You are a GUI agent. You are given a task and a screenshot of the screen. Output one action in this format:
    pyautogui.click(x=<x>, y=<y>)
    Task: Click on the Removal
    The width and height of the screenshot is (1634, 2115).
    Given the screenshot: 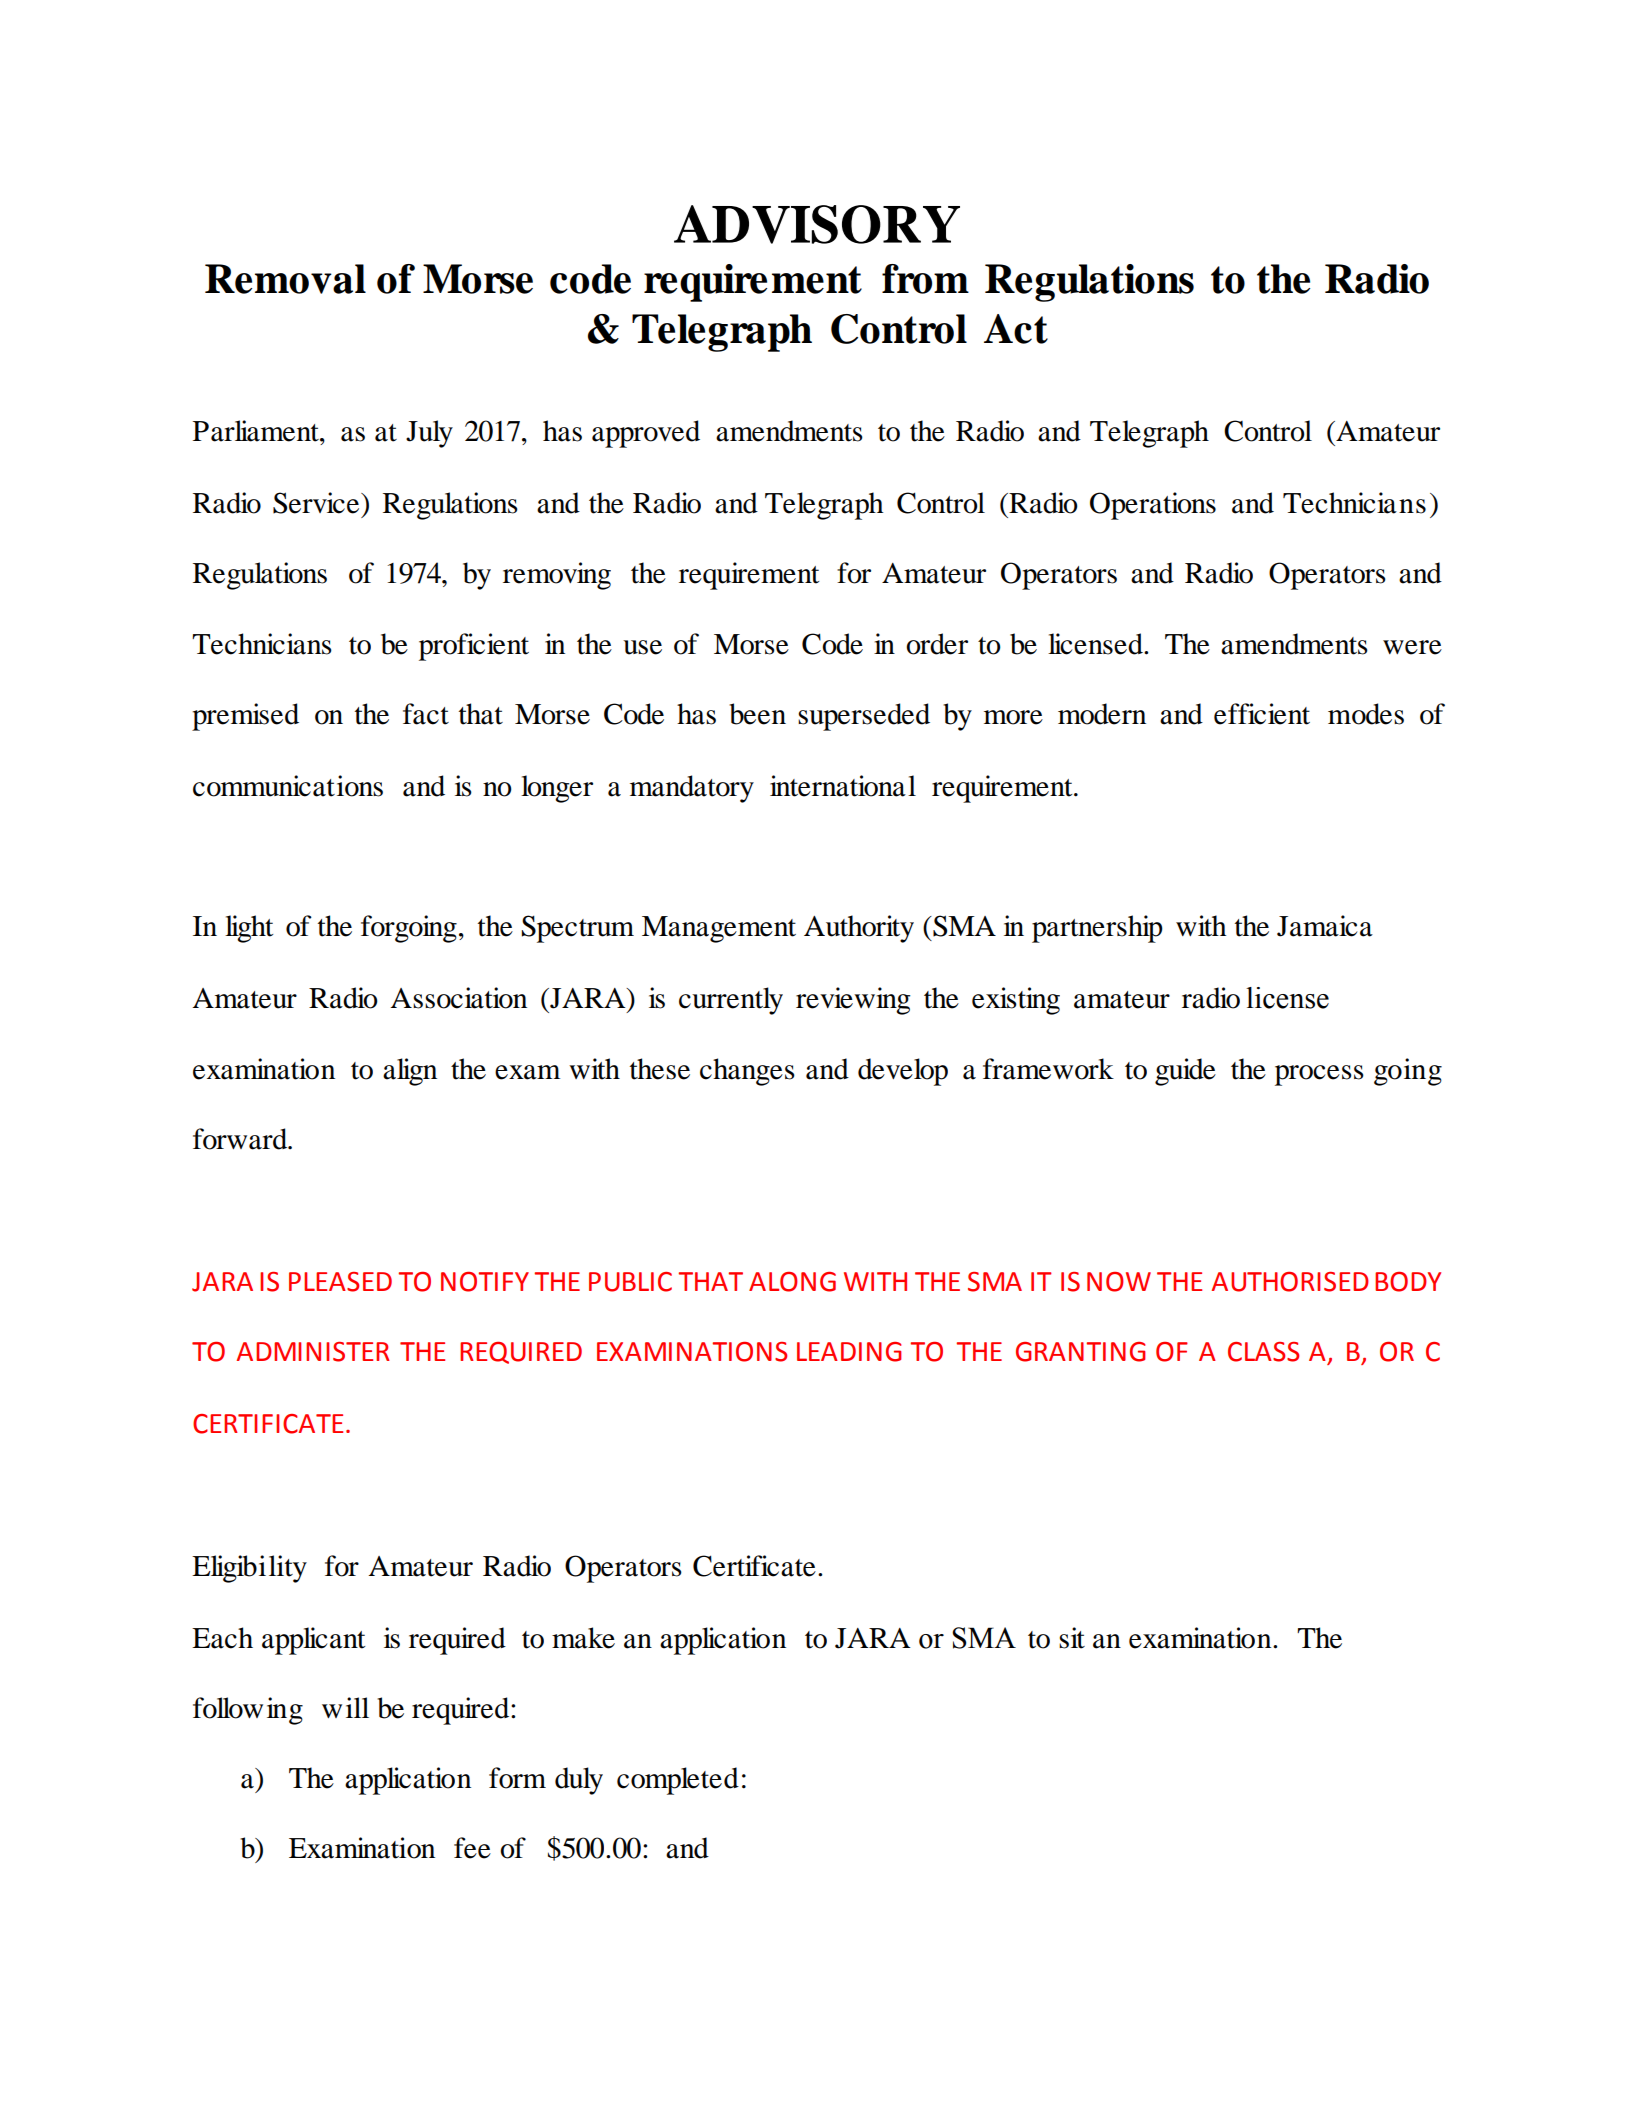 What is the action you would take?
    pyautogui.click(x=285, y=279)
